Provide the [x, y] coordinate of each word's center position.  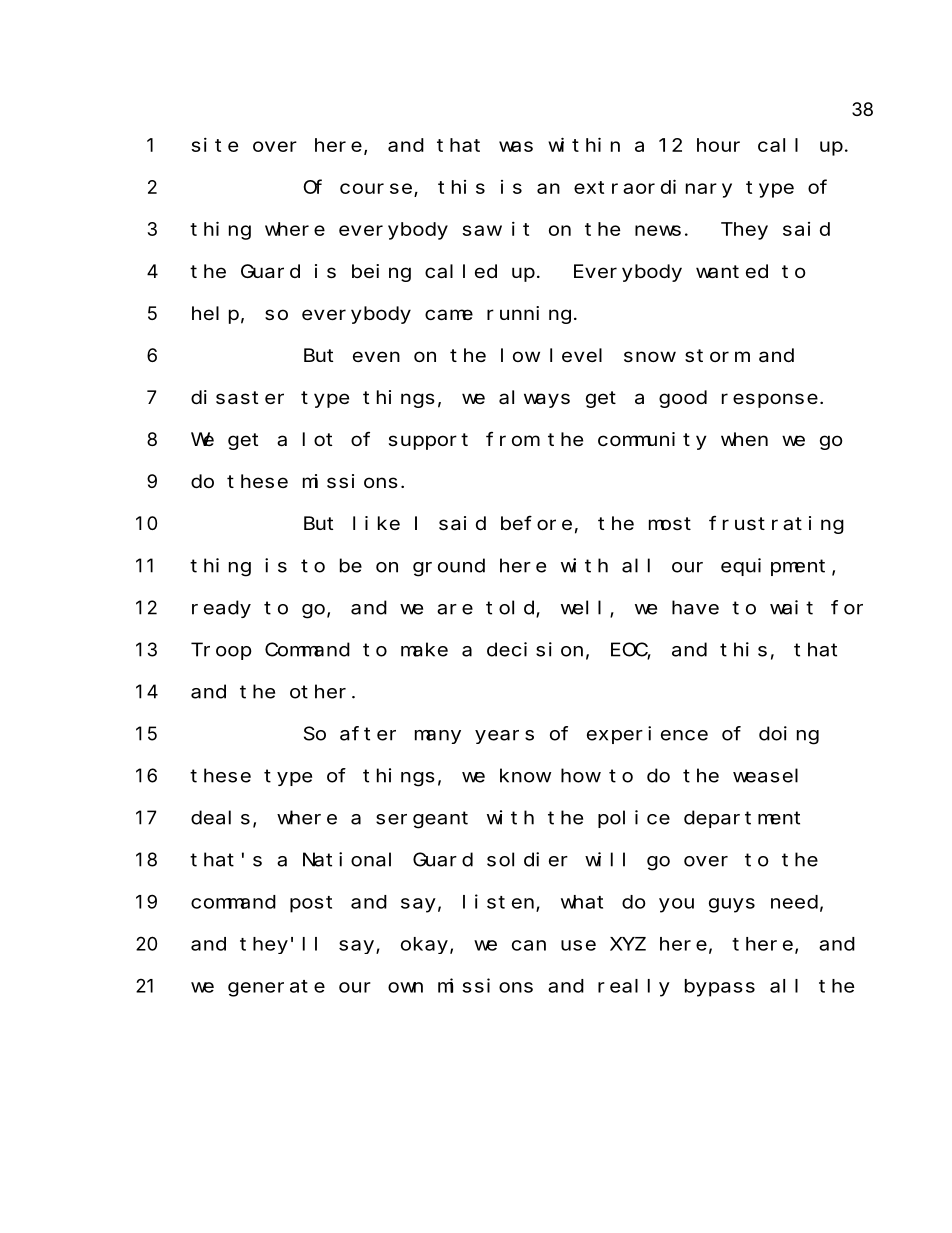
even [376, 356]
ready [221, 609]
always [534, 399]
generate [276, 988]
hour [718, 145]
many [438, 737]
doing [789, 735]
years [504, 737]
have [695, 607]
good [683, 399]
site [215, 145]
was [516, 146]
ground [449, 567]
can [529, 945]
